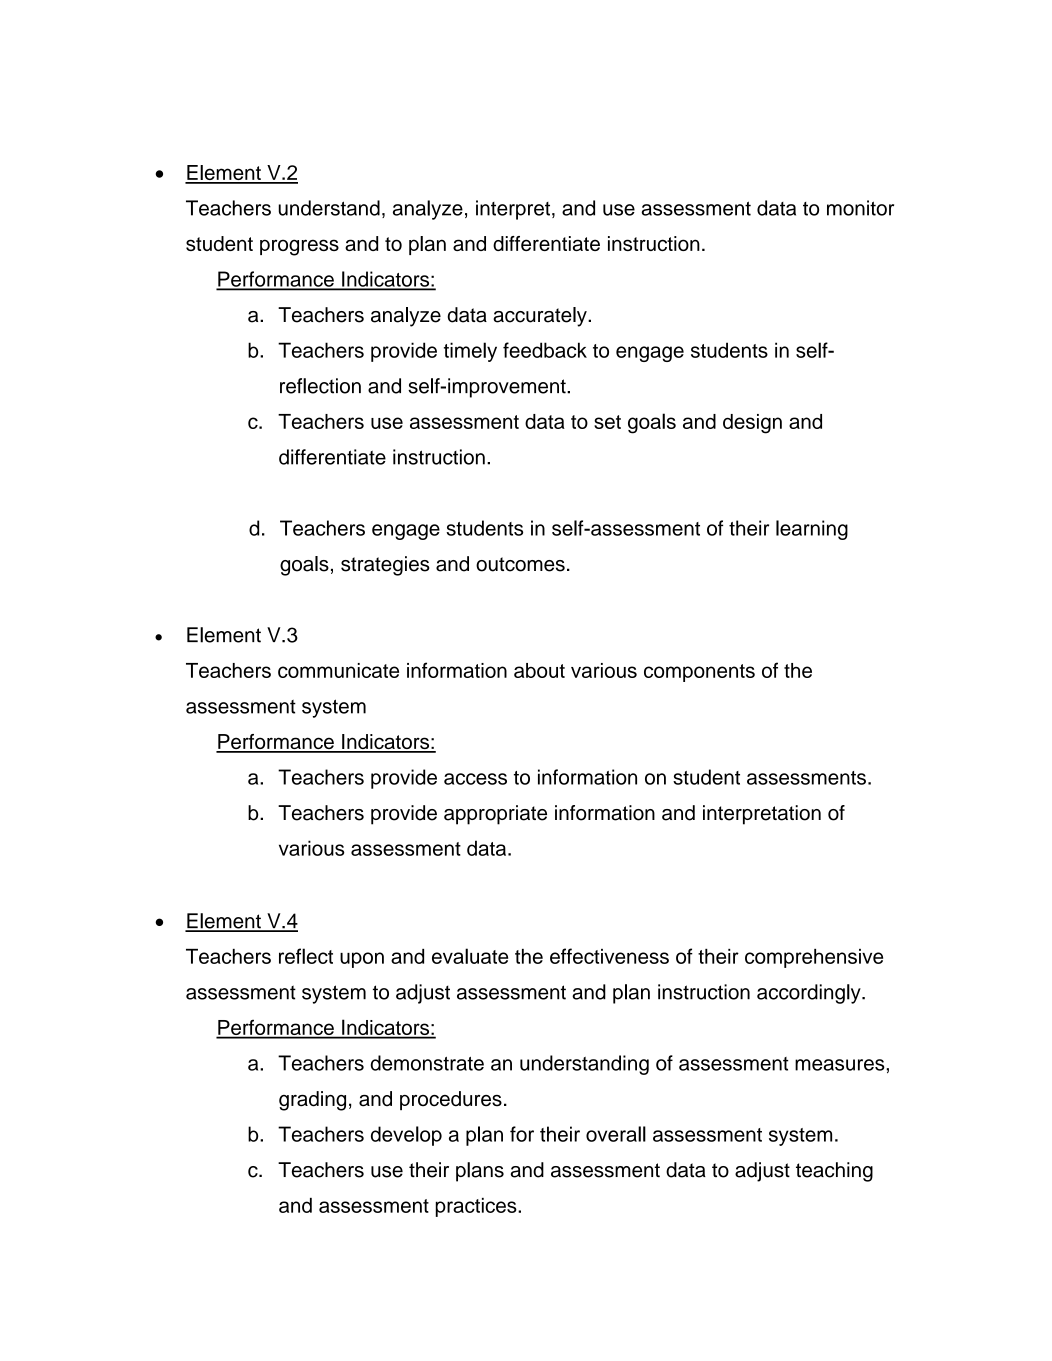 Image resolution: width=1052 pixels, height=1361 pixels. I want to click on learning, so click(812, 530).
